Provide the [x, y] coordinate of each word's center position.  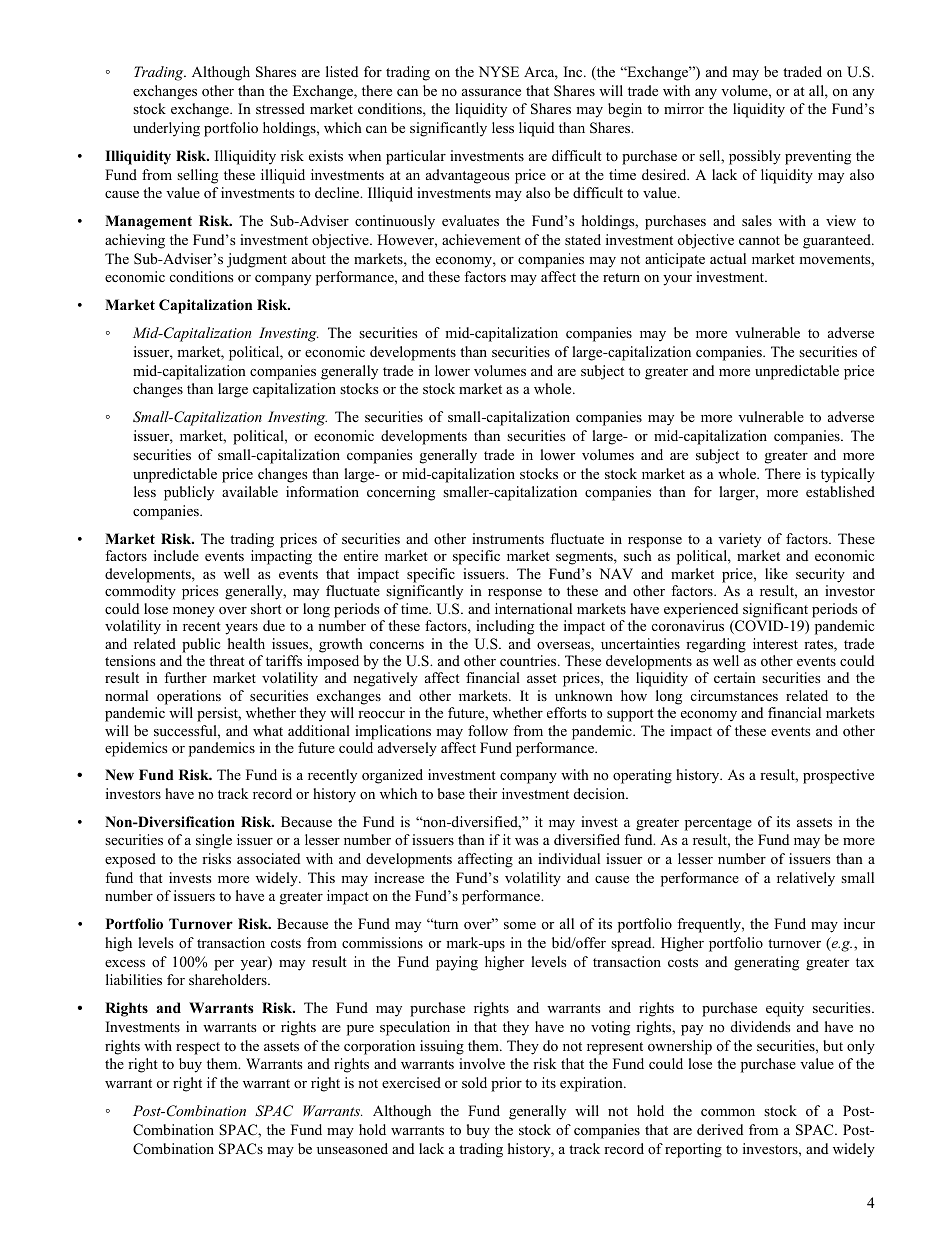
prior [506, 1084]
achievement [481, 239]
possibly [755, 157]
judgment [257, 260]
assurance [491, 92]
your [677, 280]
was [526, 841]
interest [775, 643]
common [728, 1113]
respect [198, 1048]
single [214, 841]
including [505, 627]
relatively [806, 879]
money [194, 612]
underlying [166, 129]
